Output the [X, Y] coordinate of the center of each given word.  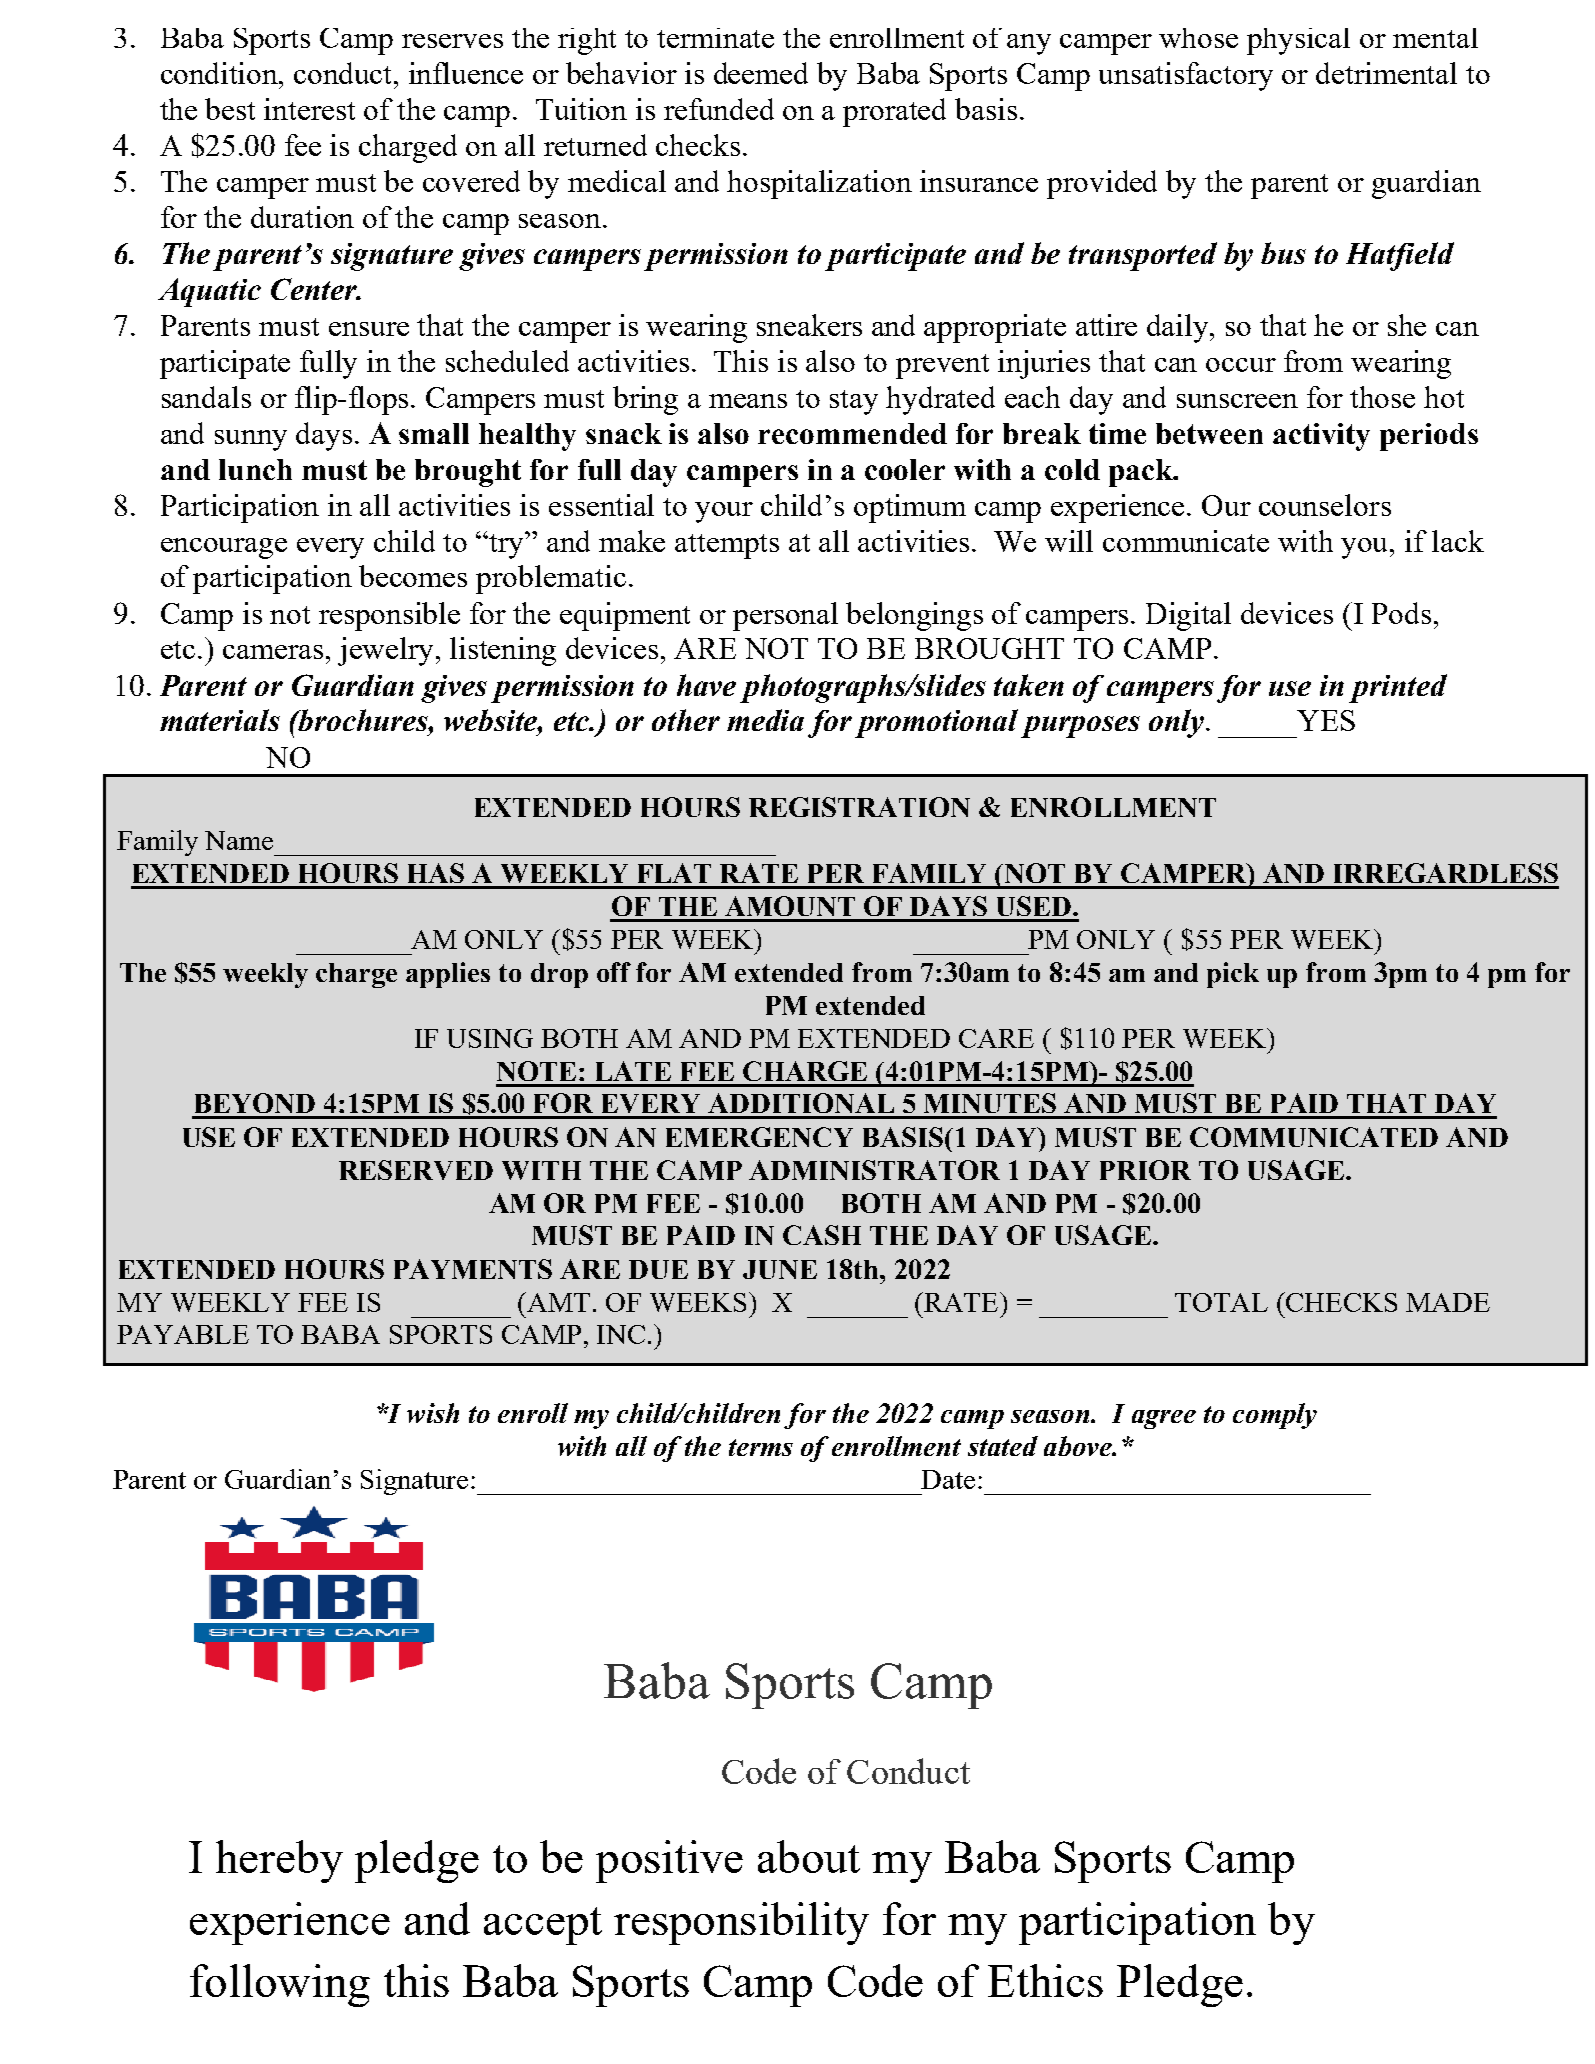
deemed [761, 73]
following [280, 1985]
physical [1298, 41]
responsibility [741, 1923]
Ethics [1045, 1980]
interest [309, 109]
